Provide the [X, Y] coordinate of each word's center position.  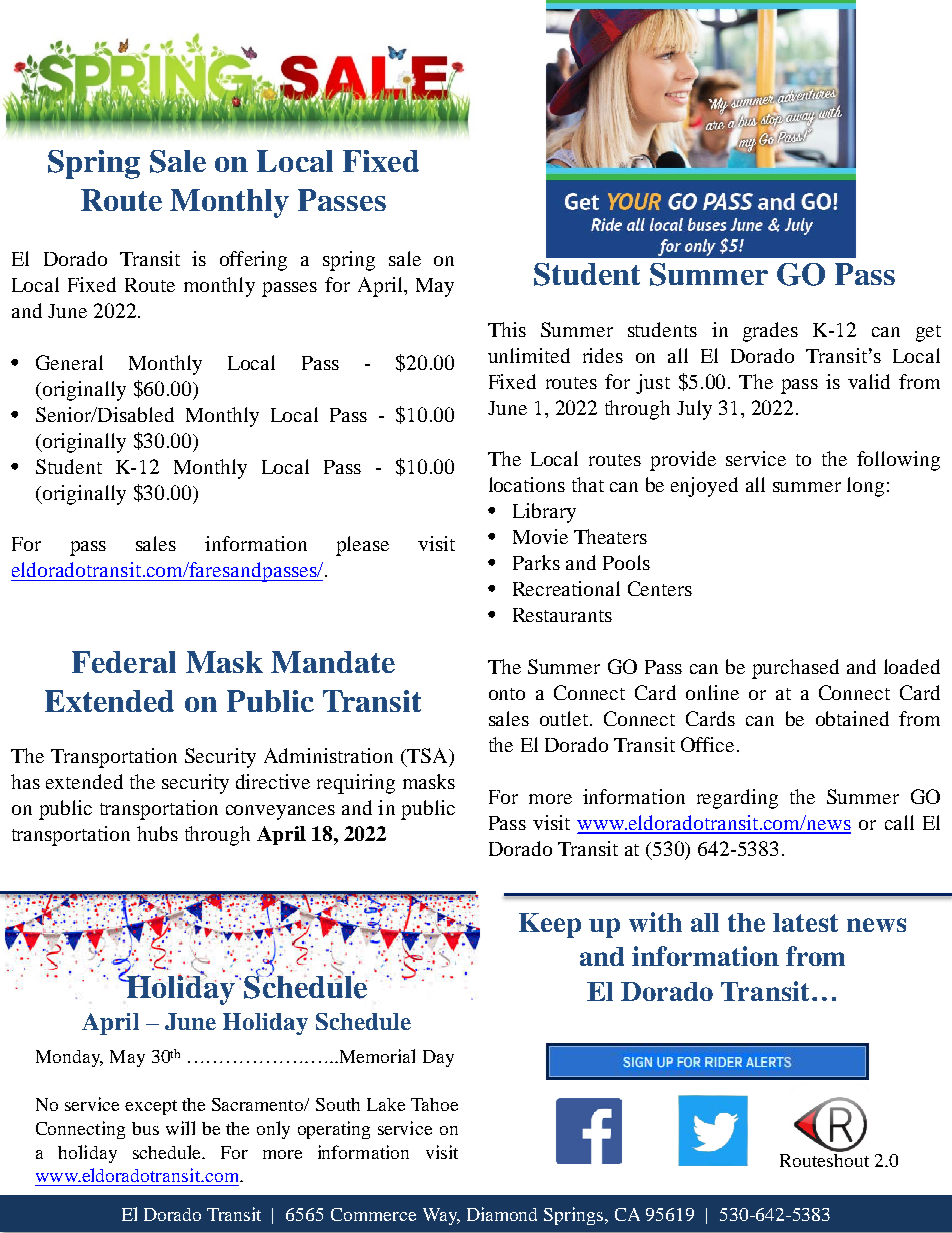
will [180, 1128]
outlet [565, 718]
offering [253, 261]
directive [273, 781]
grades [770, 332]
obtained [852, 718]
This [507, 329]
